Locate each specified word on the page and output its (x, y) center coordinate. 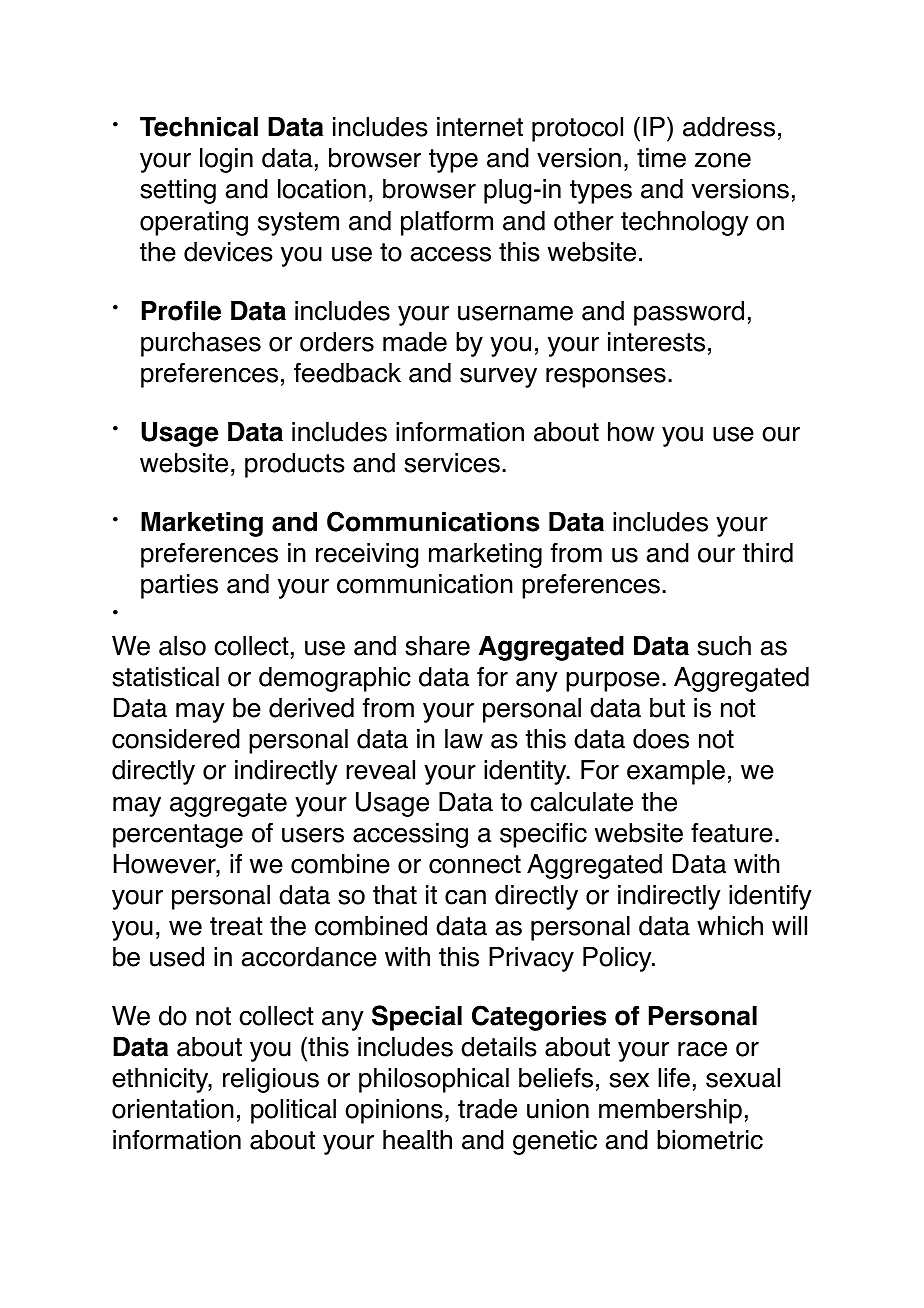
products (295, 465)
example (676, 772)
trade (487, 1109)
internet (480, 127)
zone (723, 160)
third (768, 553)
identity (526, 772)
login (226, 160)
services (452, 463)
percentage (178, 836)
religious (271, 1080)
